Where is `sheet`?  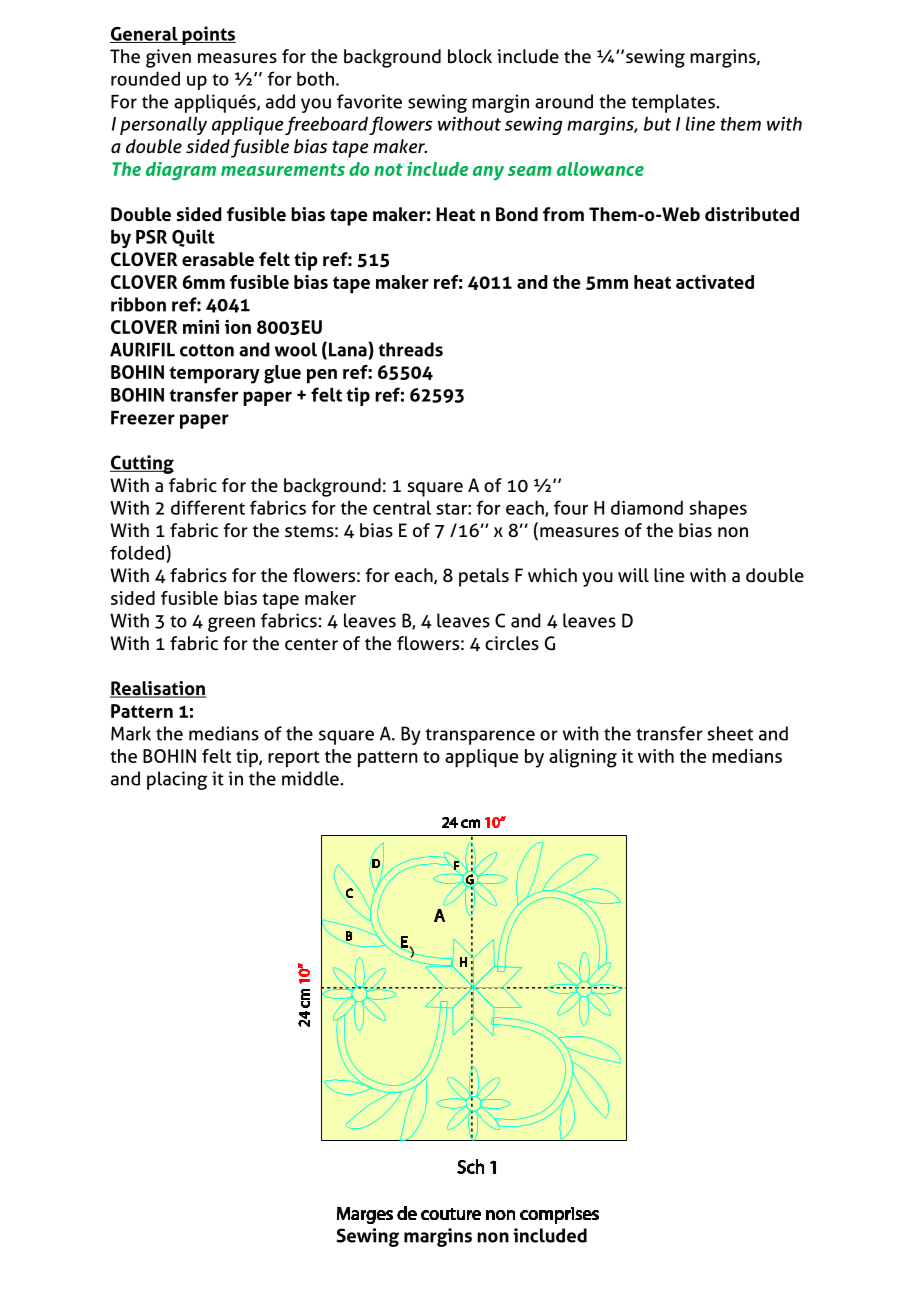
sheet is located at coordinates (730, 733).
